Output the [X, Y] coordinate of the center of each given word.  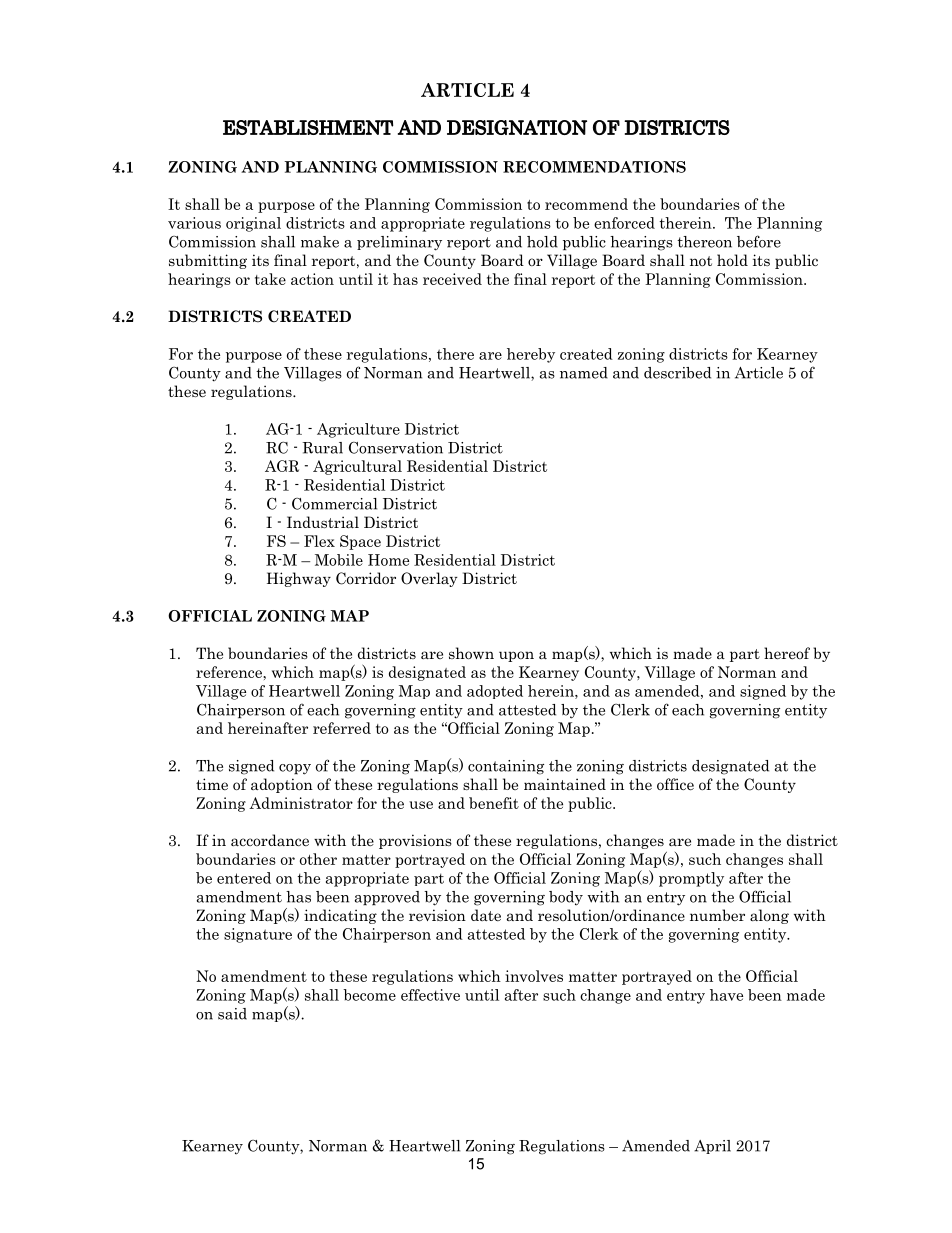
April [712, 1147]
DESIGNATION [517, 127]
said [232, 1014]
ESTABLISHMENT [308, 127]
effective [430, 995]
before [759, 241]
